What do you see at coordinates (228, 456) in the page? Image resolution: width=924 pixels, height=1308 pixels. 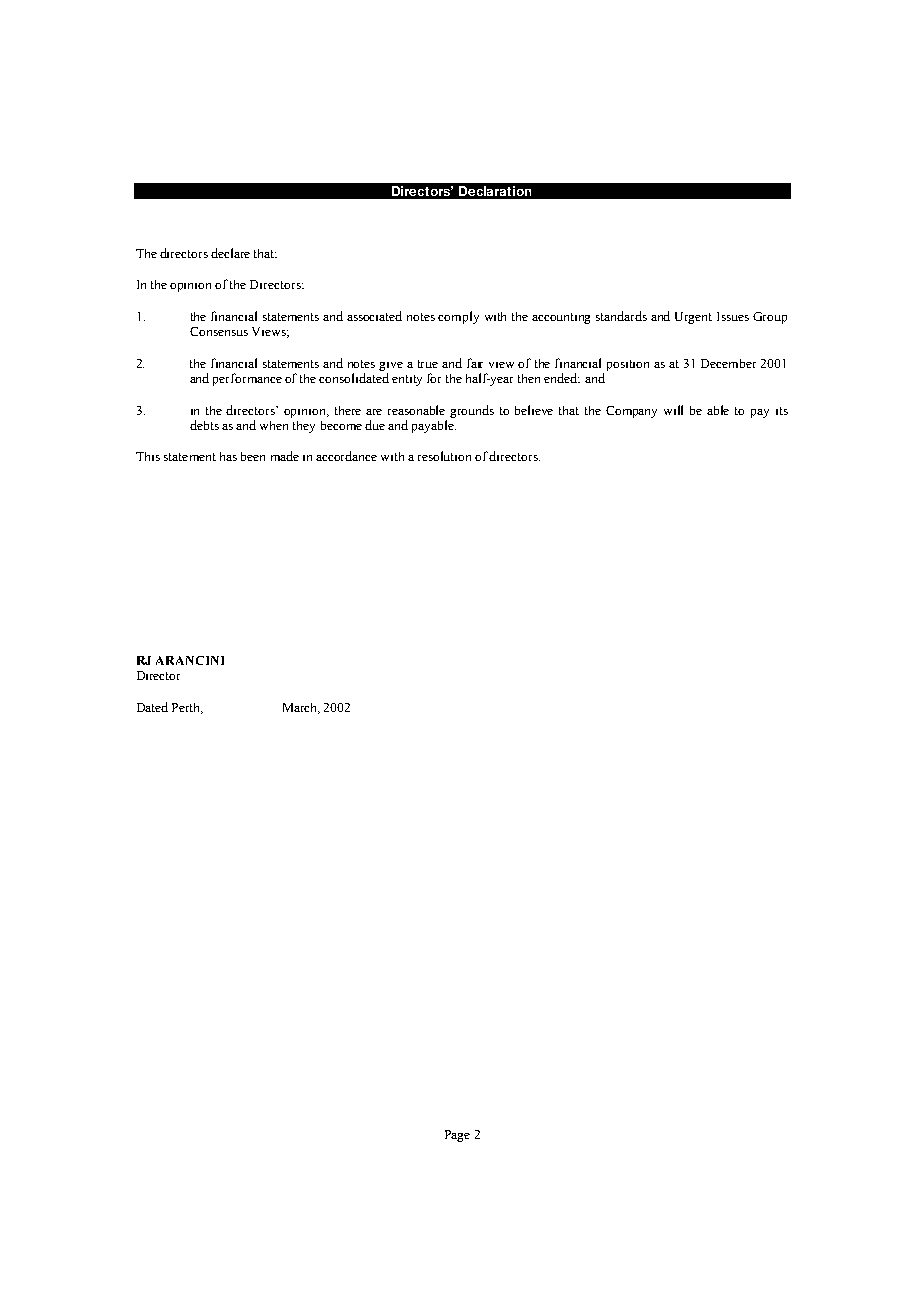 I see `has` at bounding box center [228, 456].
